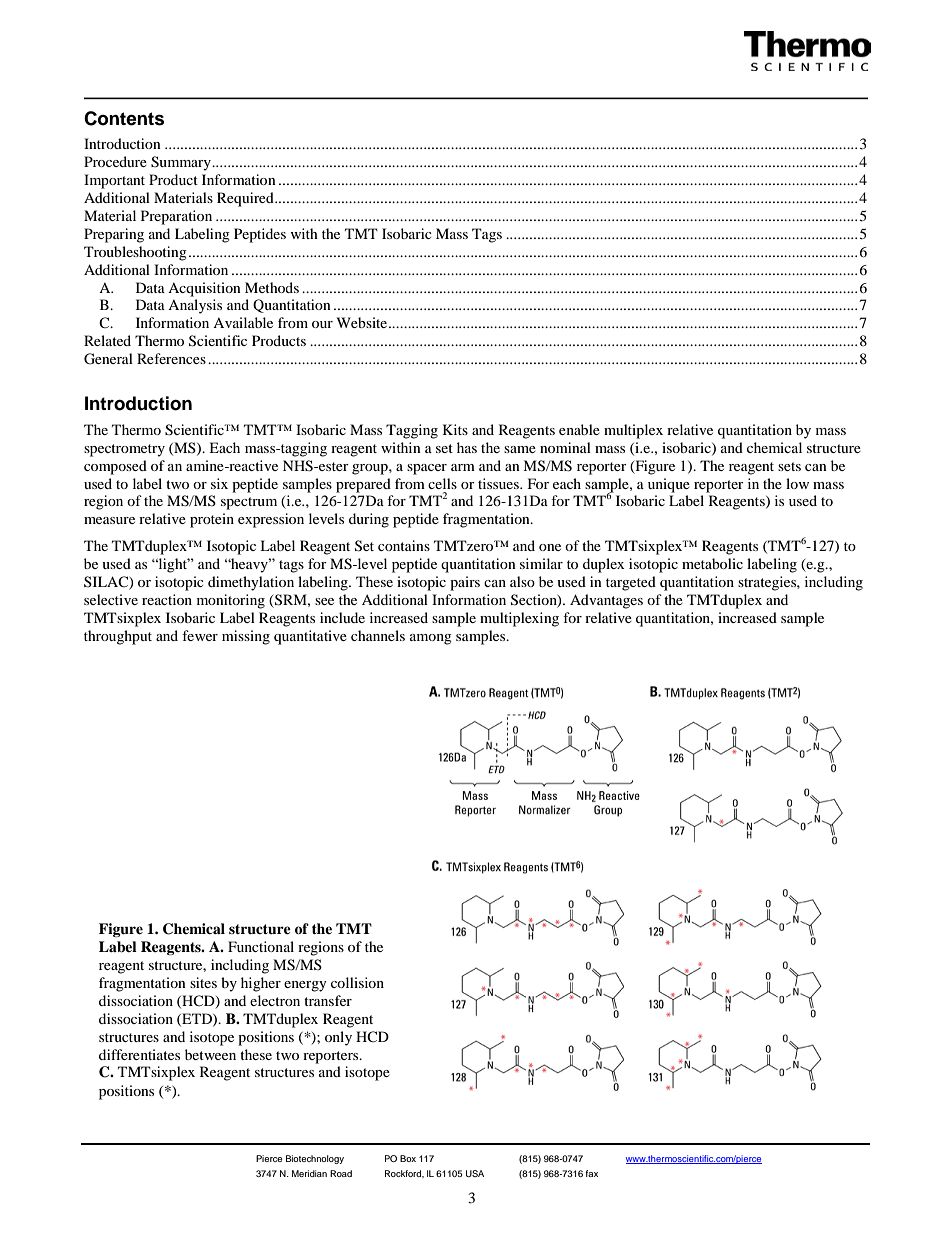  Describe the element at coordinates (579, 429) in the screenshot. I see `enable` at that location.
